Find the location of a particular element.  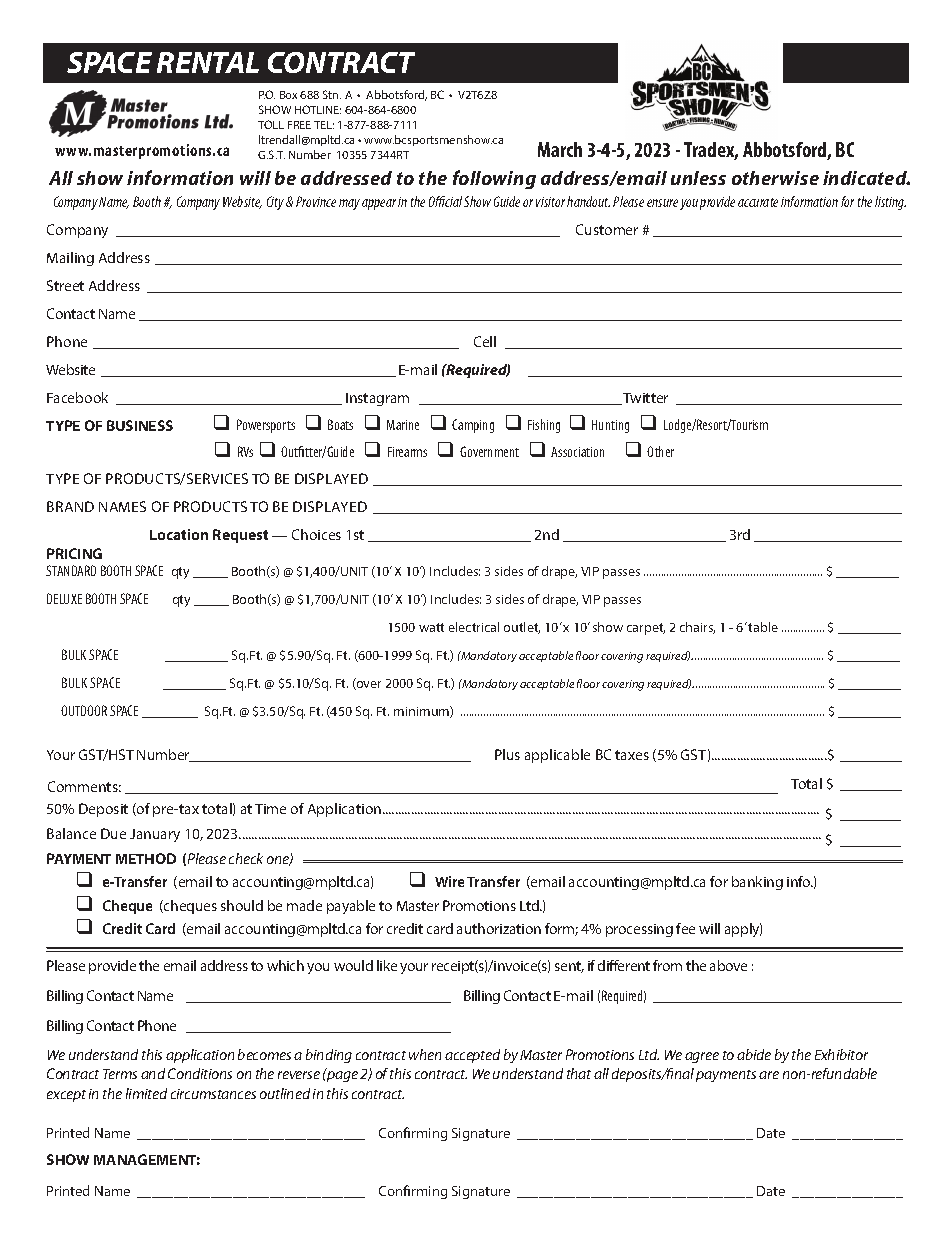

RENTAL is located at coordinates (208, 62).
